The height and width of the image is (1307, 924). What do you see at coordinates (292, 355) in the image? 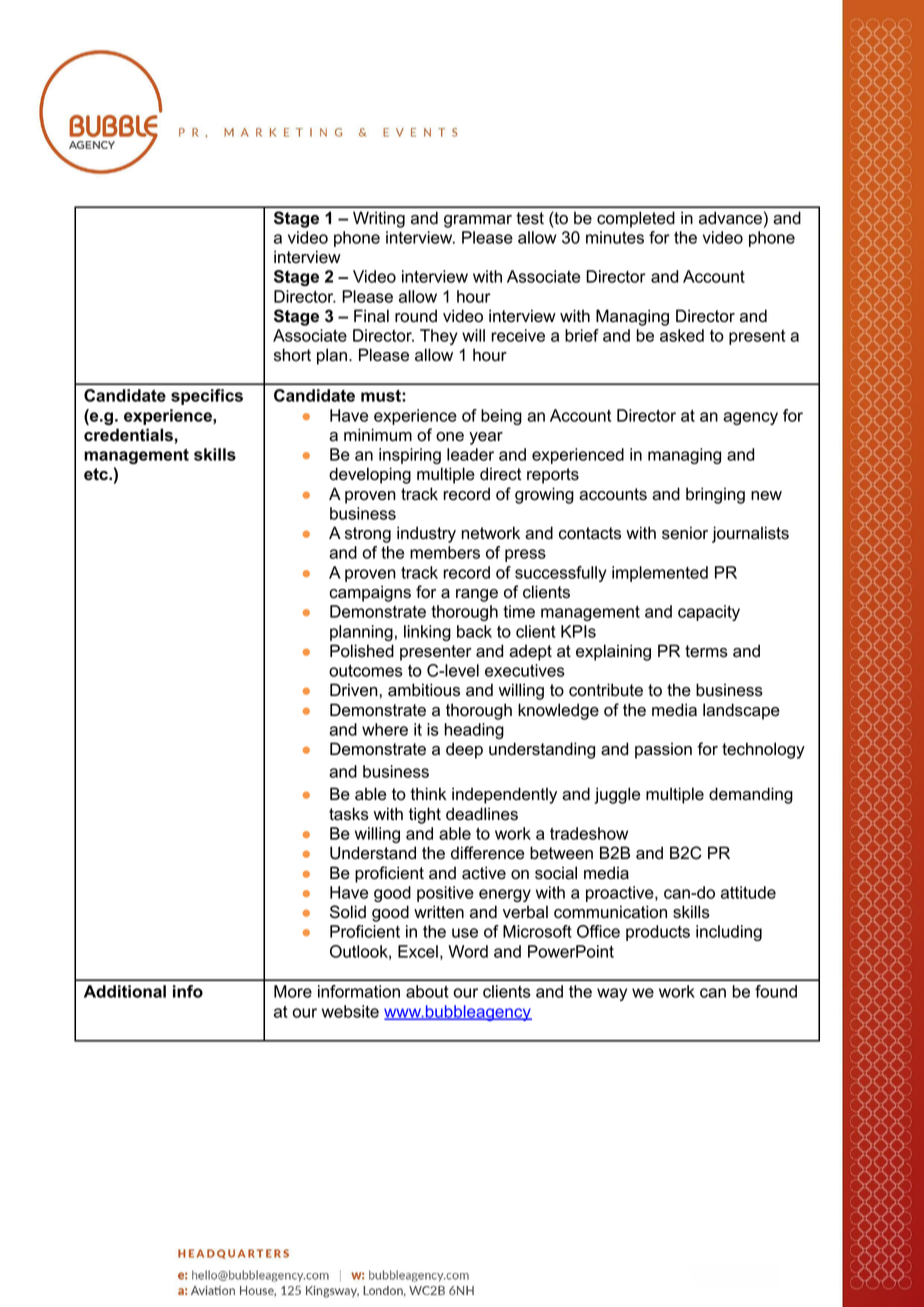
I see `short` at bounding box center [292, 355].
